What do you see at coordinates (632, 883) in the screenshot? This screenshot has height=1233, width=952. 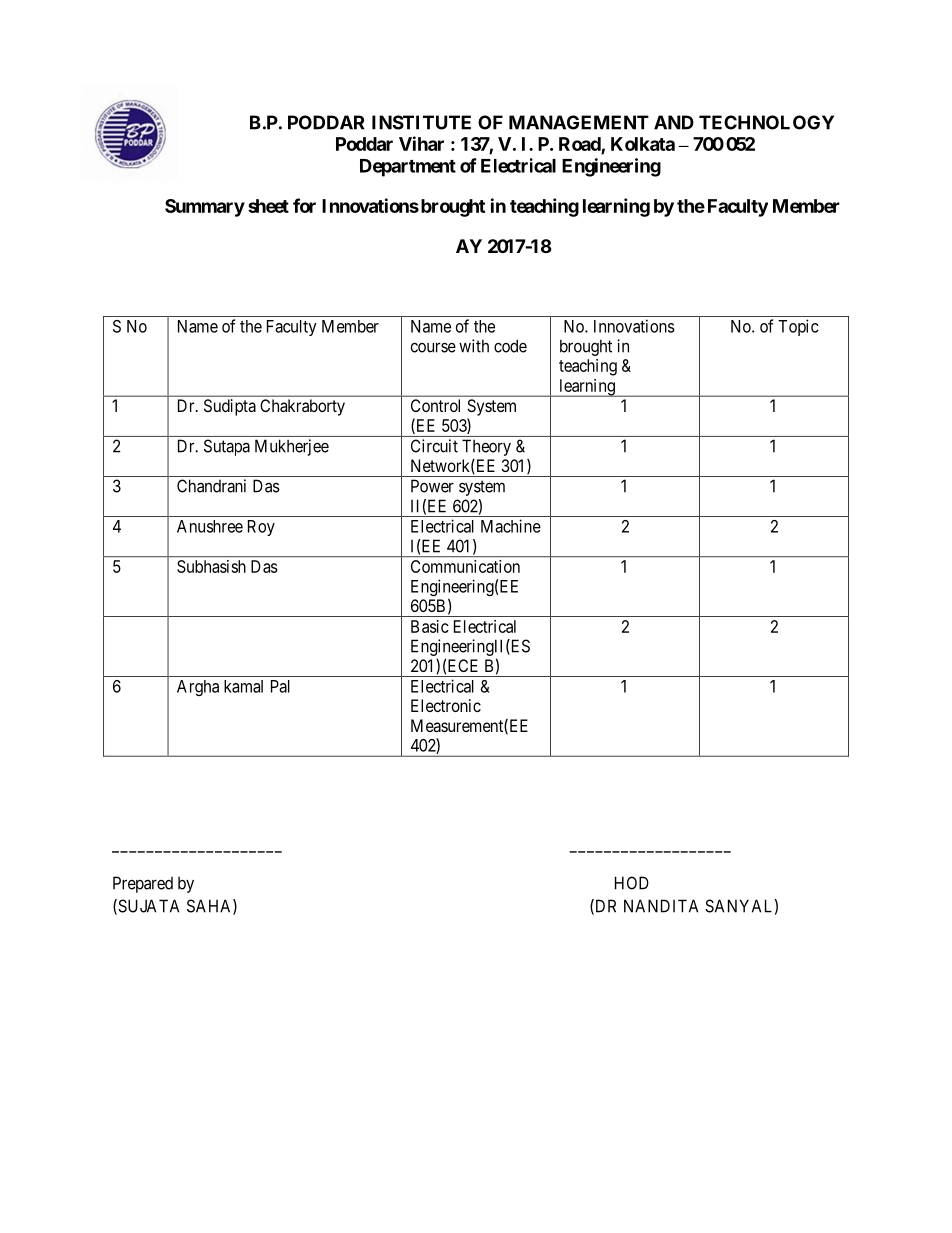 I see `HOD` at bounding box center [632, 883].
